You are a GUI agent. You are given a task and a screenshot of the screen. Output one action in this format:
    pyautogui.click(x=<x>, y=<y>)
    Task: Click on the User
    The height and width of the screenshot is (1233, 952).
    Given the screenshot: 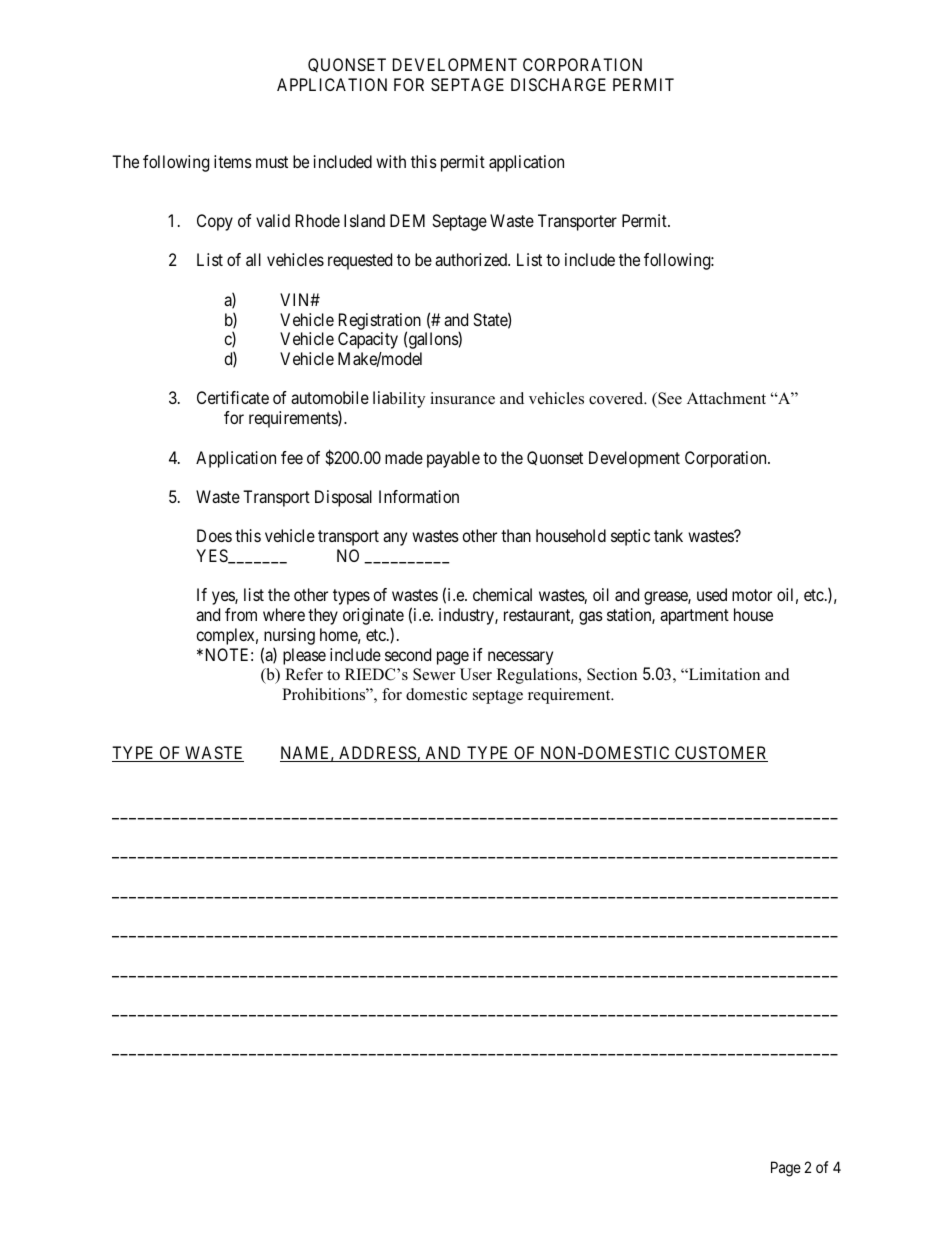 What is the action you would take?
    pyautogui.click(x=476, y=674)
